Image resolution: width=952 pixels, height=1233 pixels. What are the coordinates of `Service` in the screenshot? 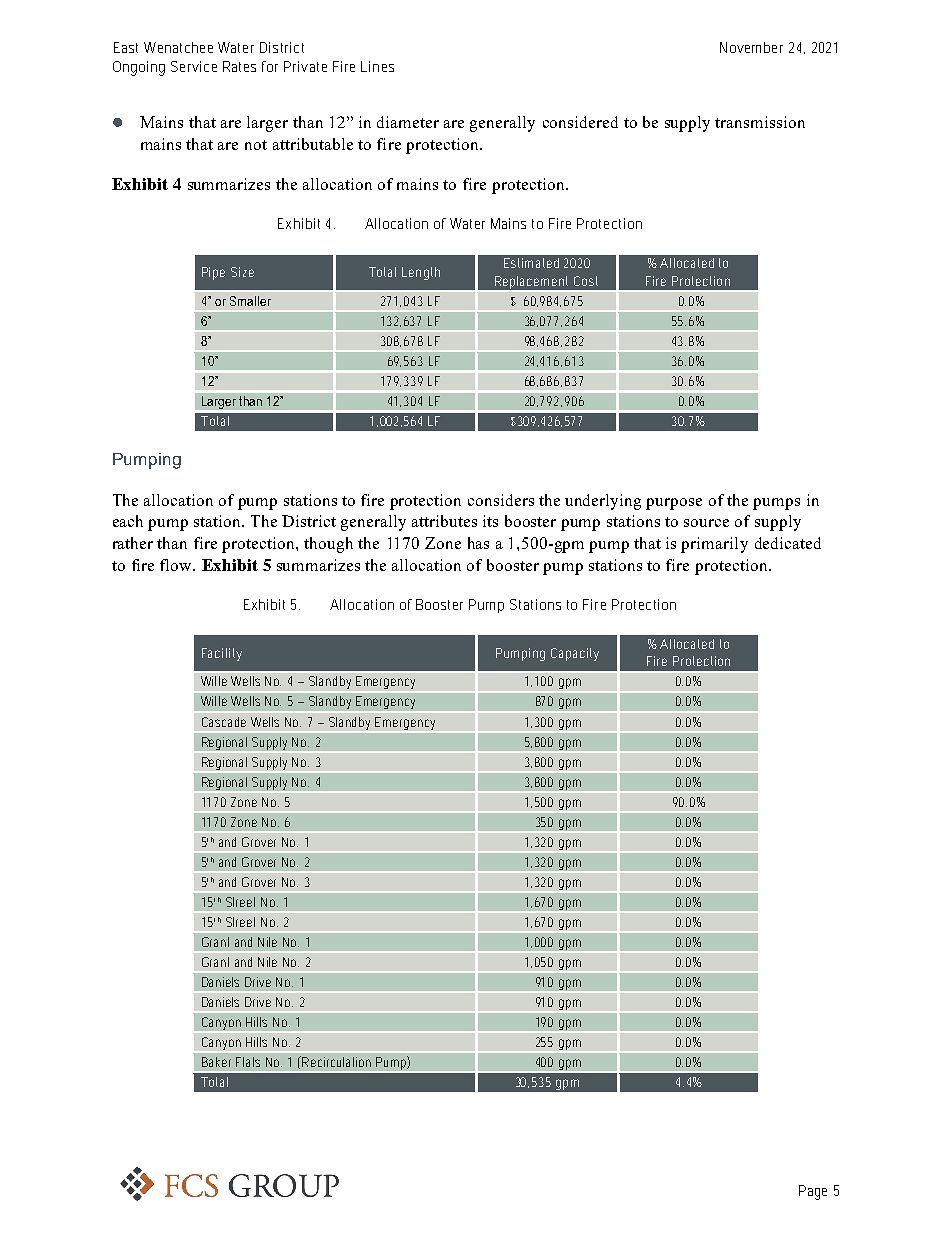 It's located at (194, 66).
